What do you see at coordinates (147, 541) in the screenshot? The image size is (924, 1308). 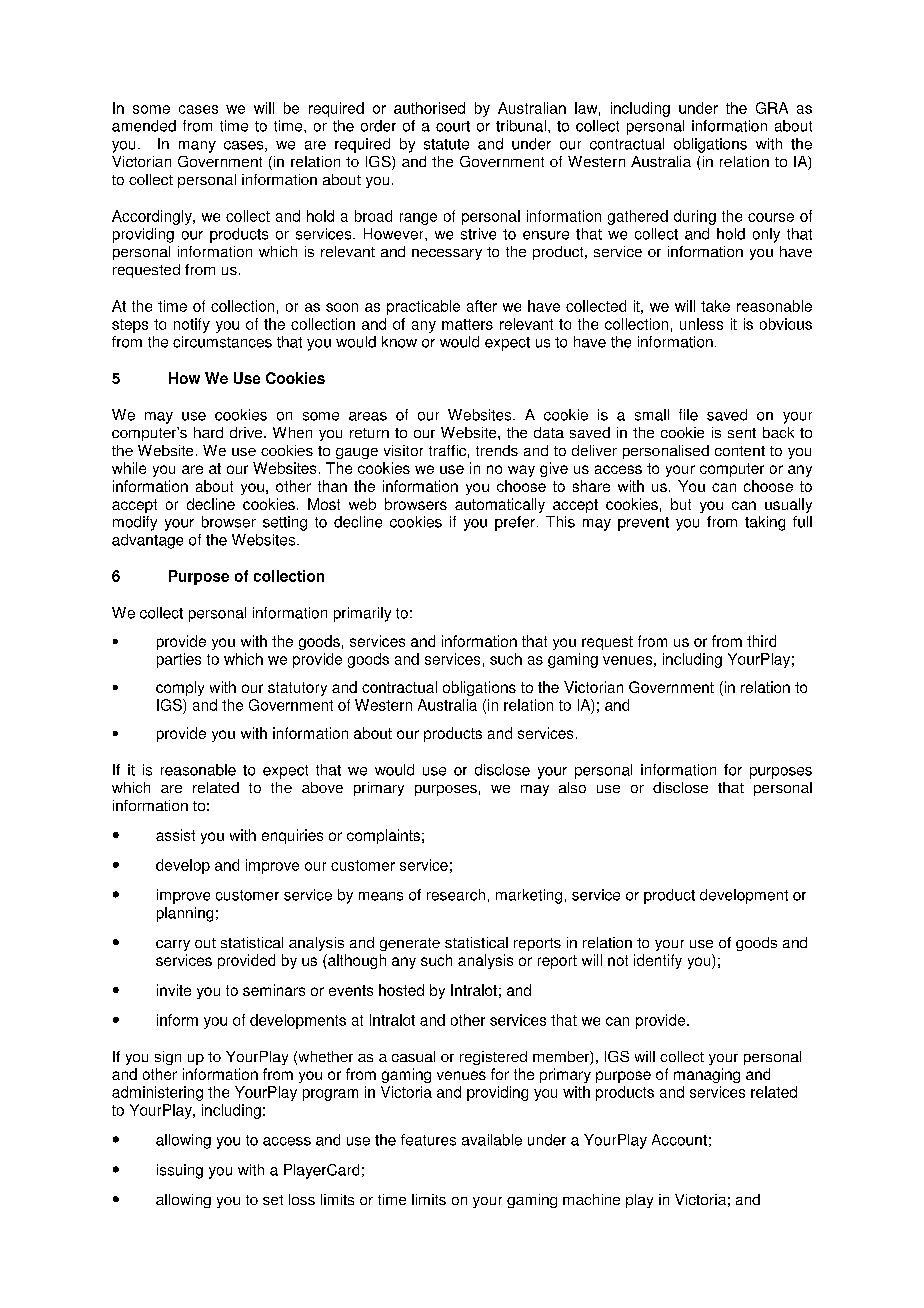 I see `advantage` at bounding box center [147, 541].
